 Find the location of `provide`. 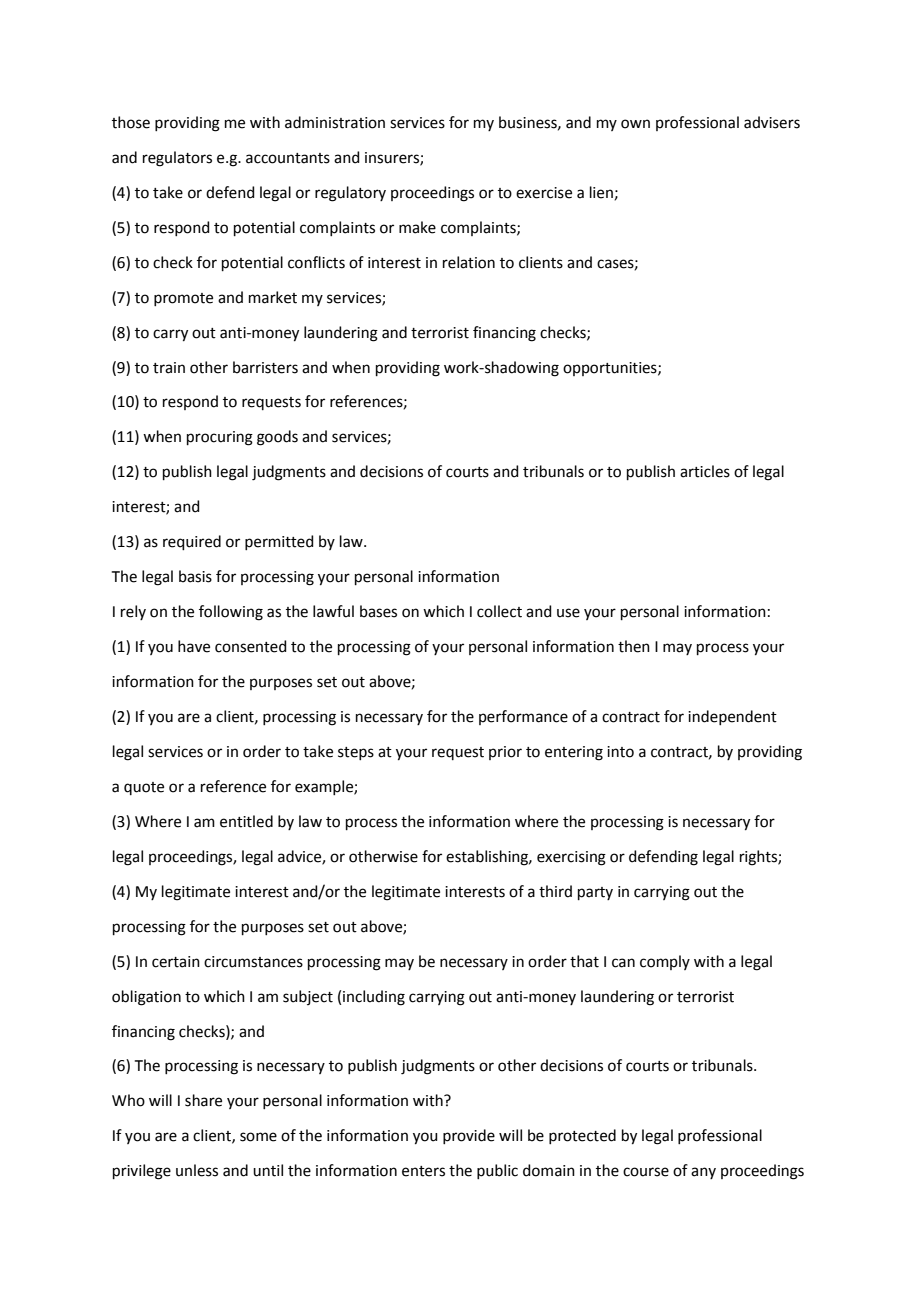

provide is located at coordinates (469, 1136).
